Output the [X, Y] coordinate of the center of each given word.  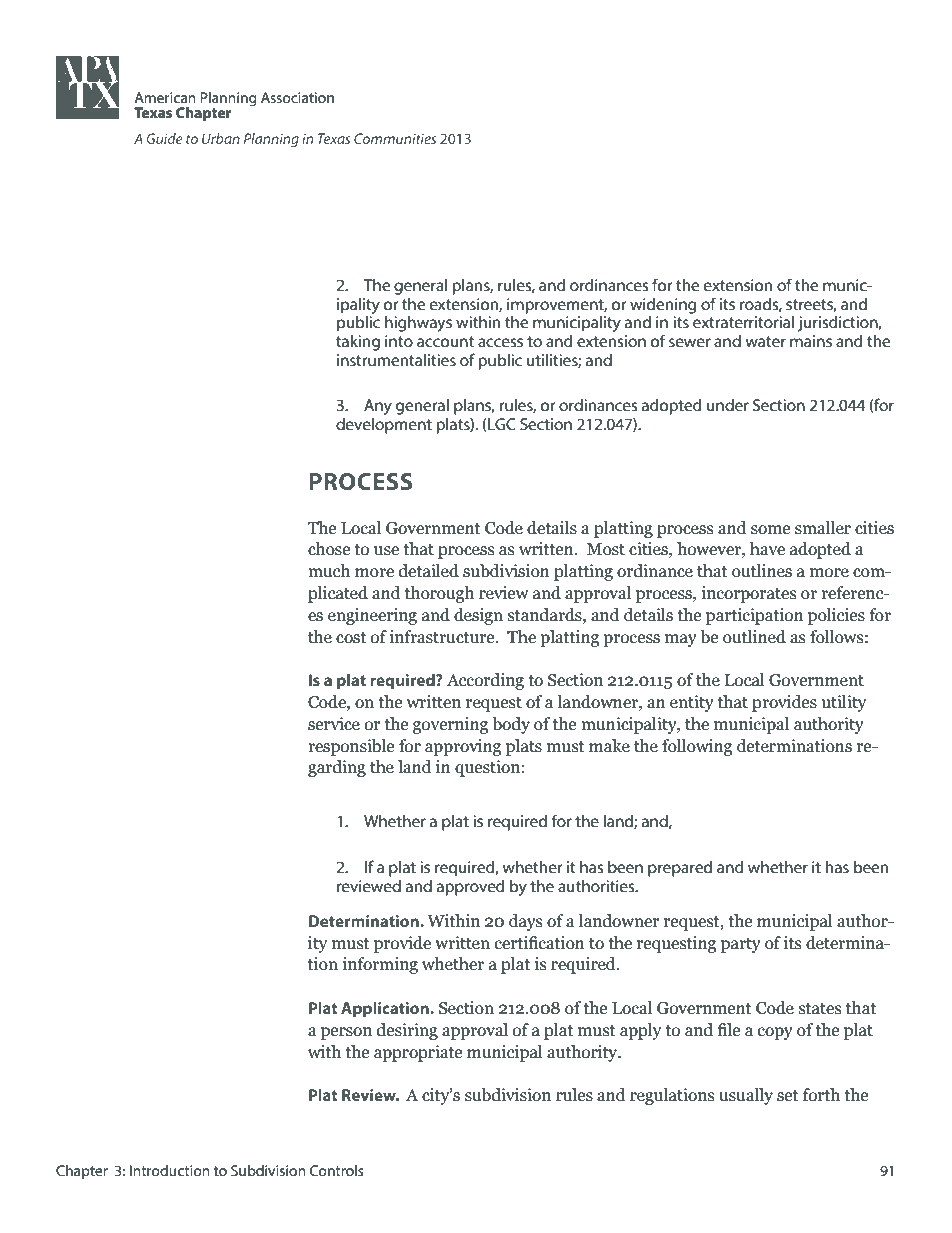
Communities [395, 138]
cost [351, 638]
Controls [336, 1170]
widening [663, 306]
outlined [754, 637]
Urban [221, 138]
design [478, 616]
